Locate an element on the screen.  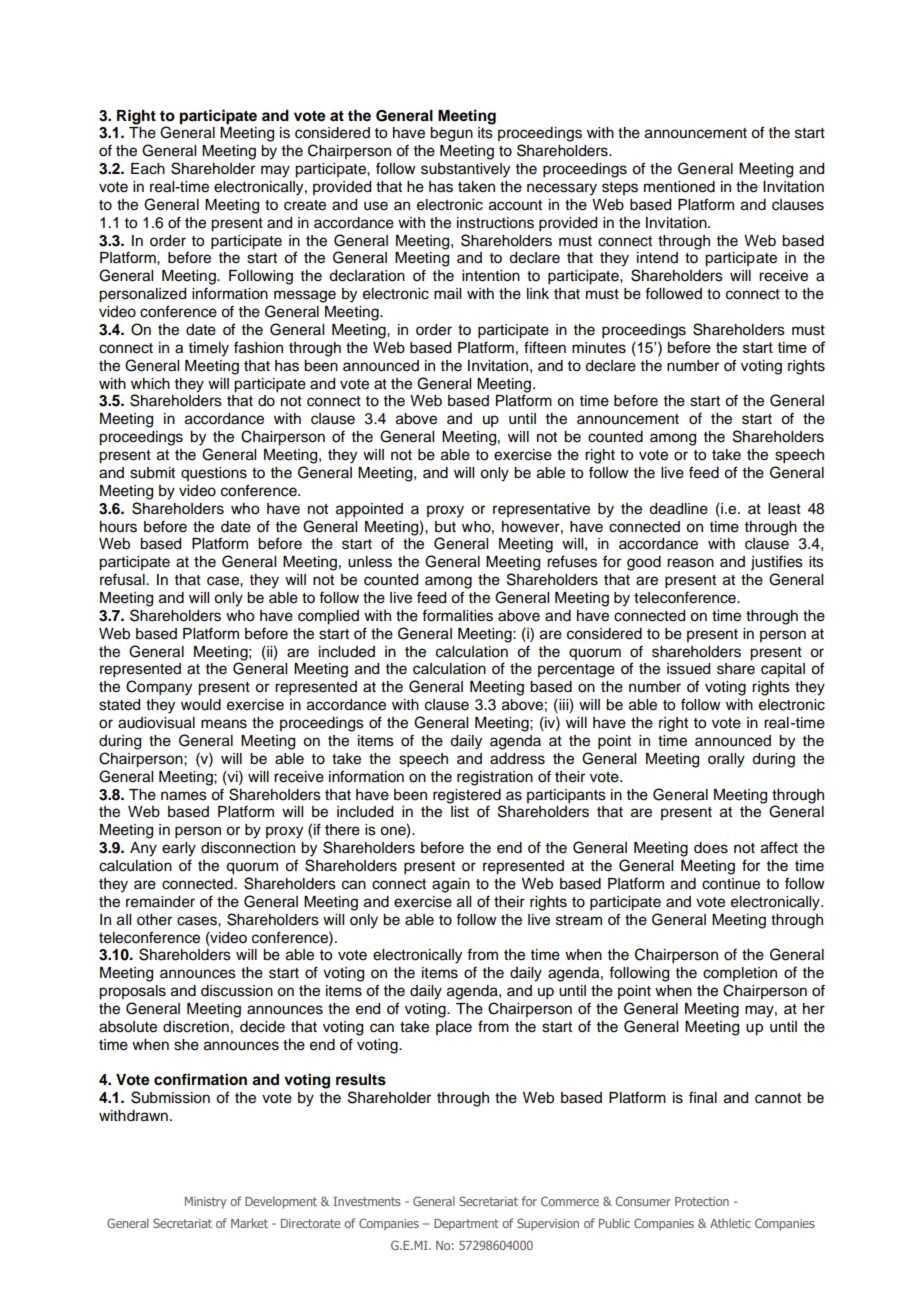
does is located at coordinates (711, 848).
